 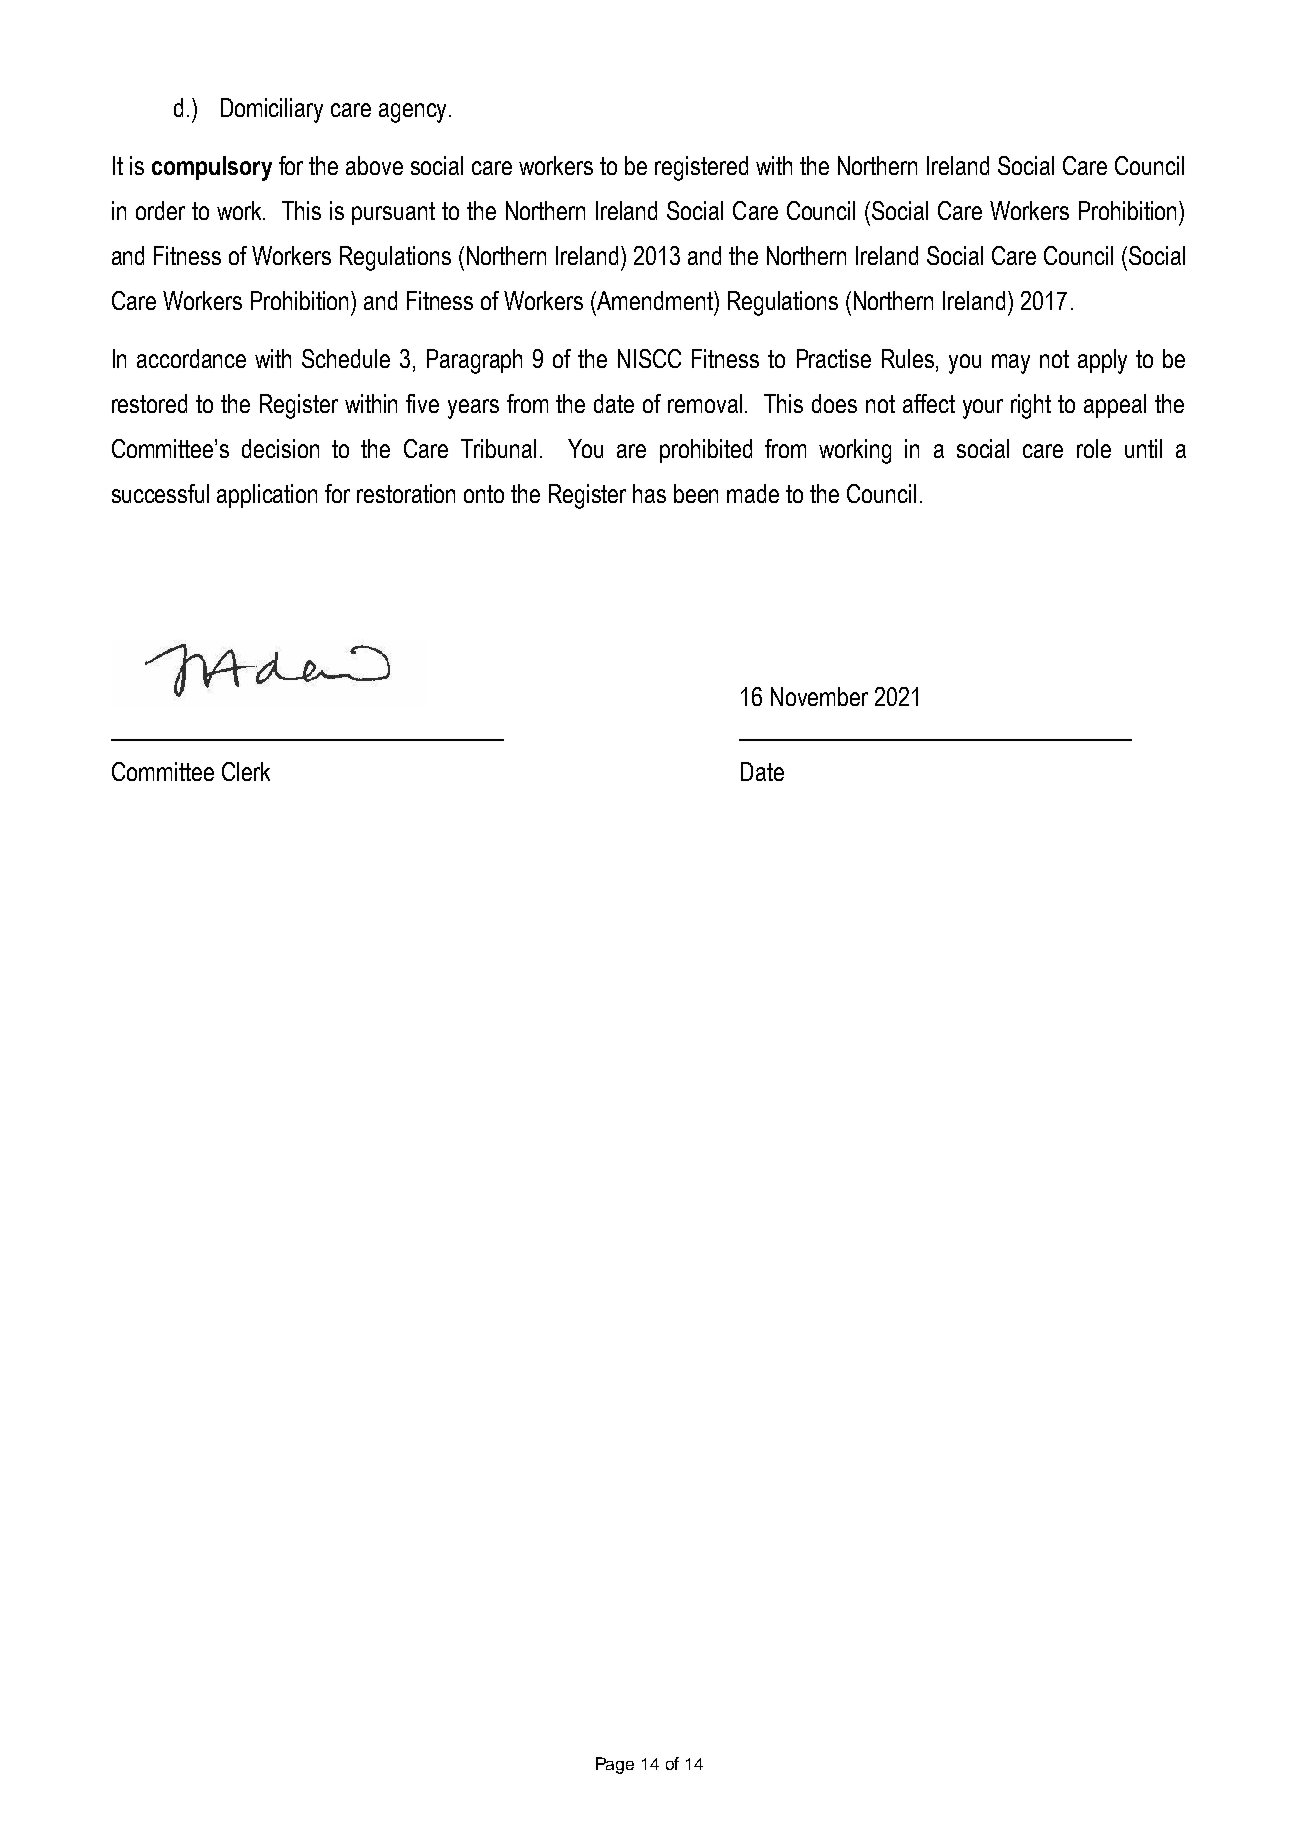 I want to click on made, so click(x=753, y=493).
